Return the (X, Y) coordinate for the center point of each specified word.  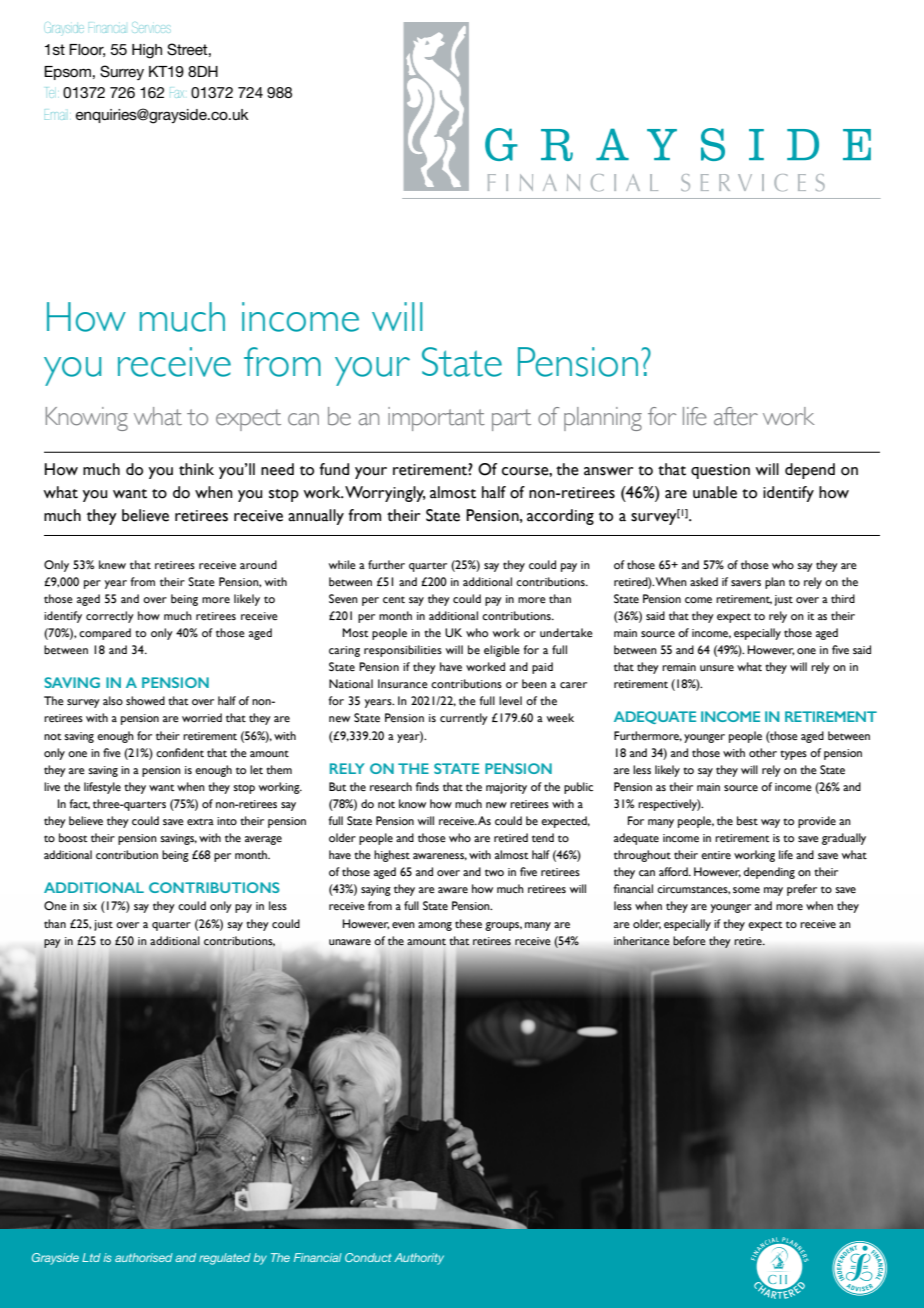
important (436, 419)
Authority (419, 1259)
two (494, 872)
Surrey (122, 72)
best (747, 820)
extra (200, 821)
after (736, 416)
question (720, 471)
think (196, 469)
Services (151, 27)
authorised (144, 1257)
